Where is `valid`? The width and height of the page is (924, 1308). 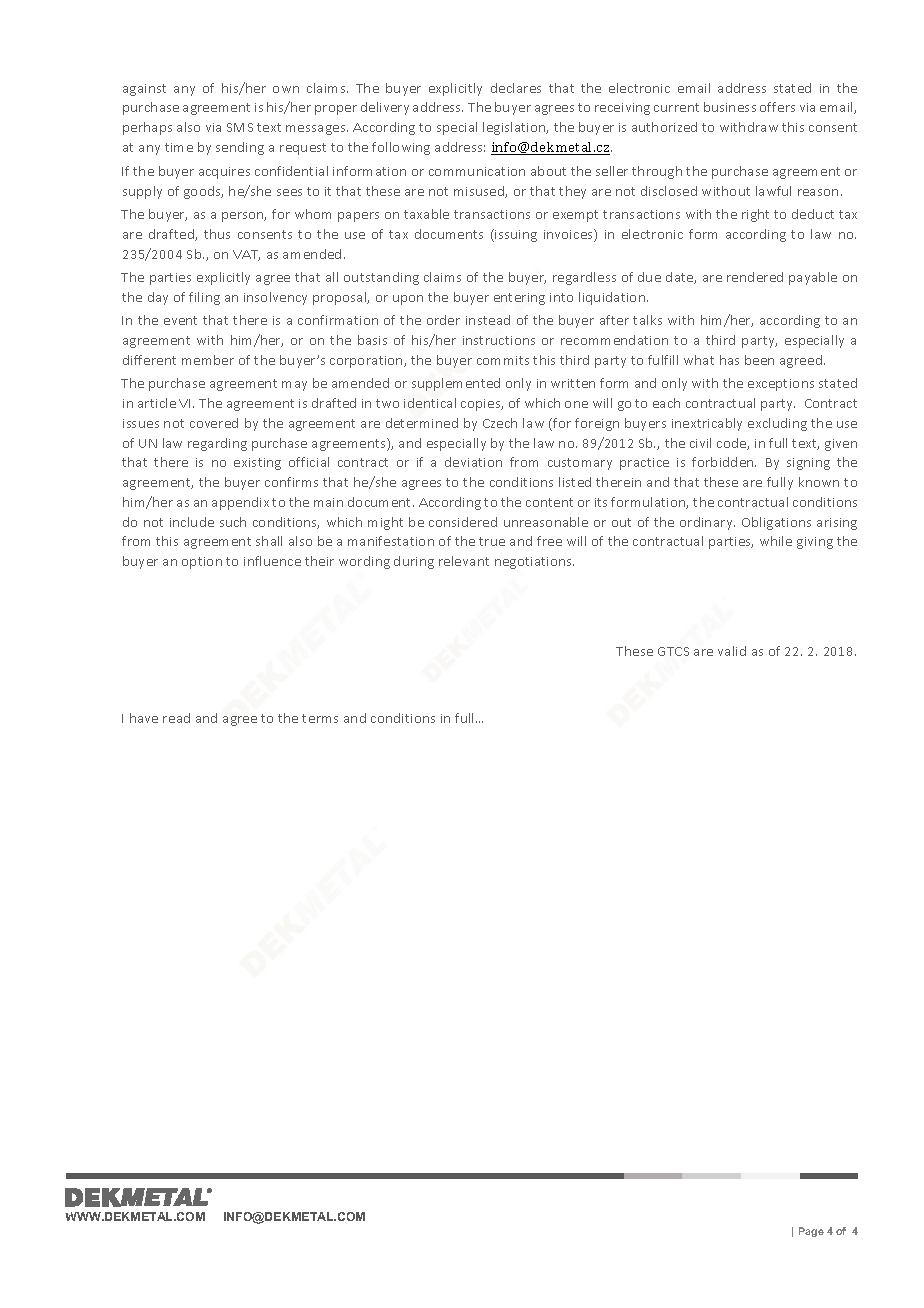 valid is located at coordinates (732, 651).
